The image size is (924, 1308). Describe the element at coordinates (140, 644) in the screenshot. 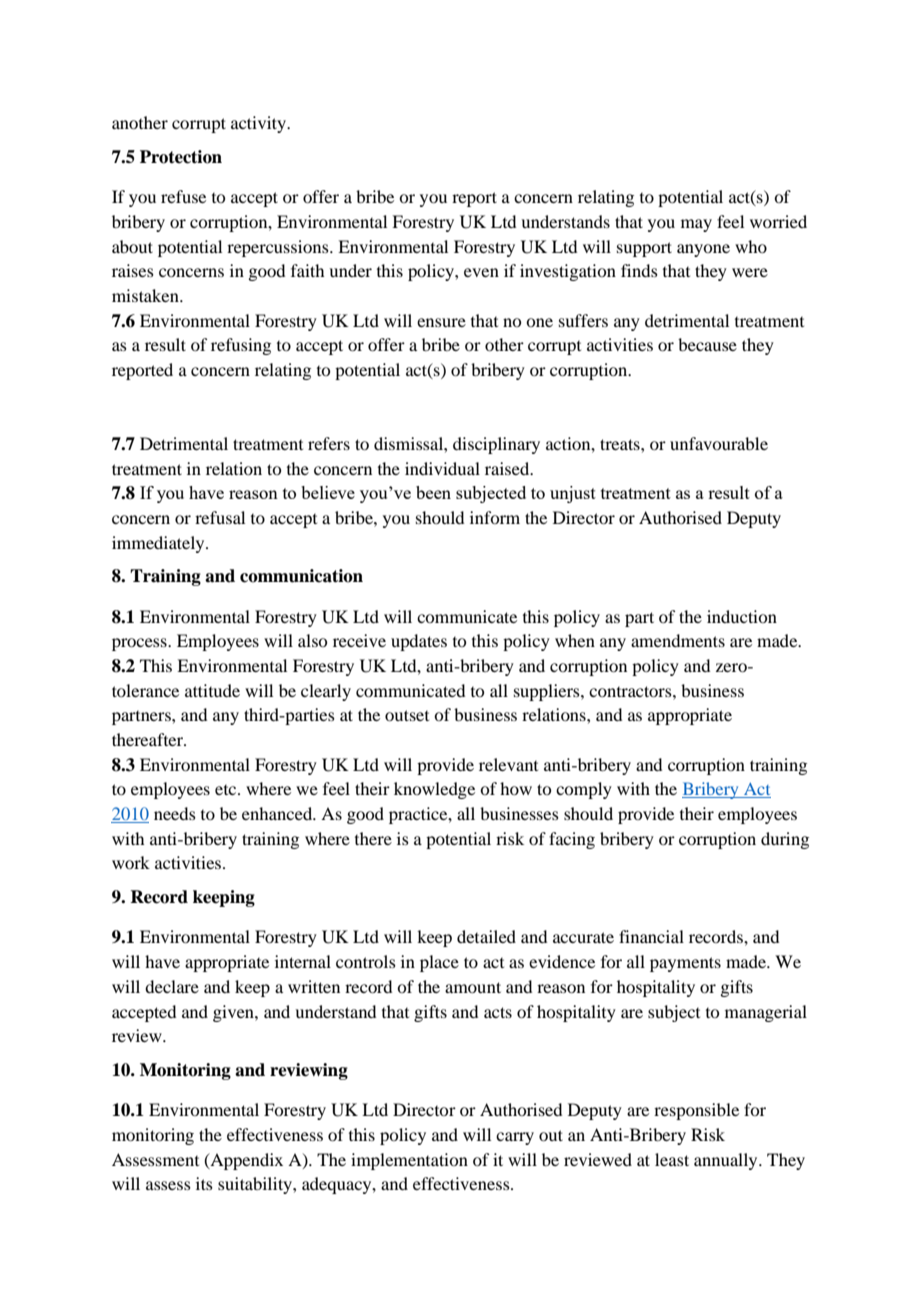

I see `process` at that location.
